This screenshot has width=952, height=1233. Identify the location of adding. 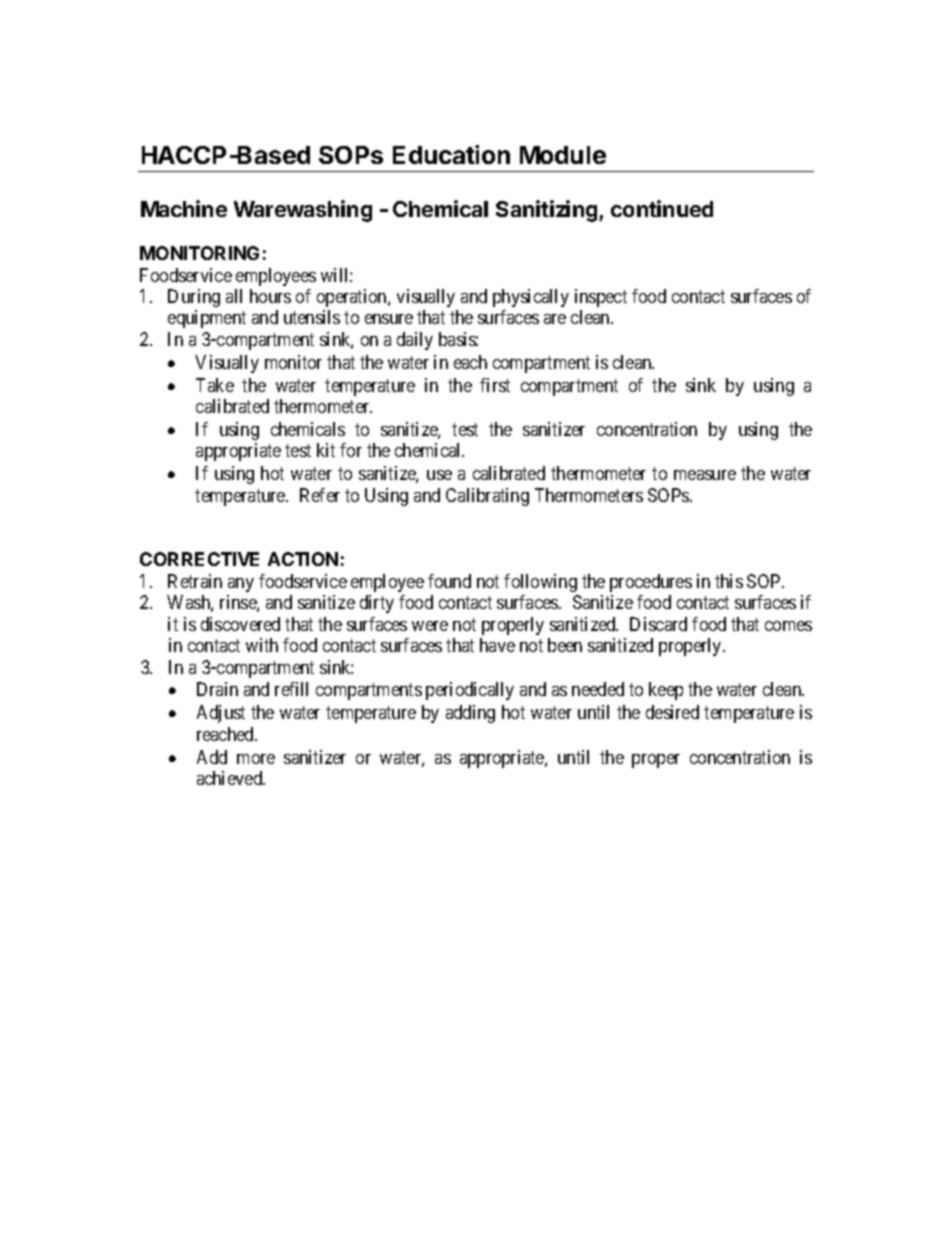
(470, 714).
